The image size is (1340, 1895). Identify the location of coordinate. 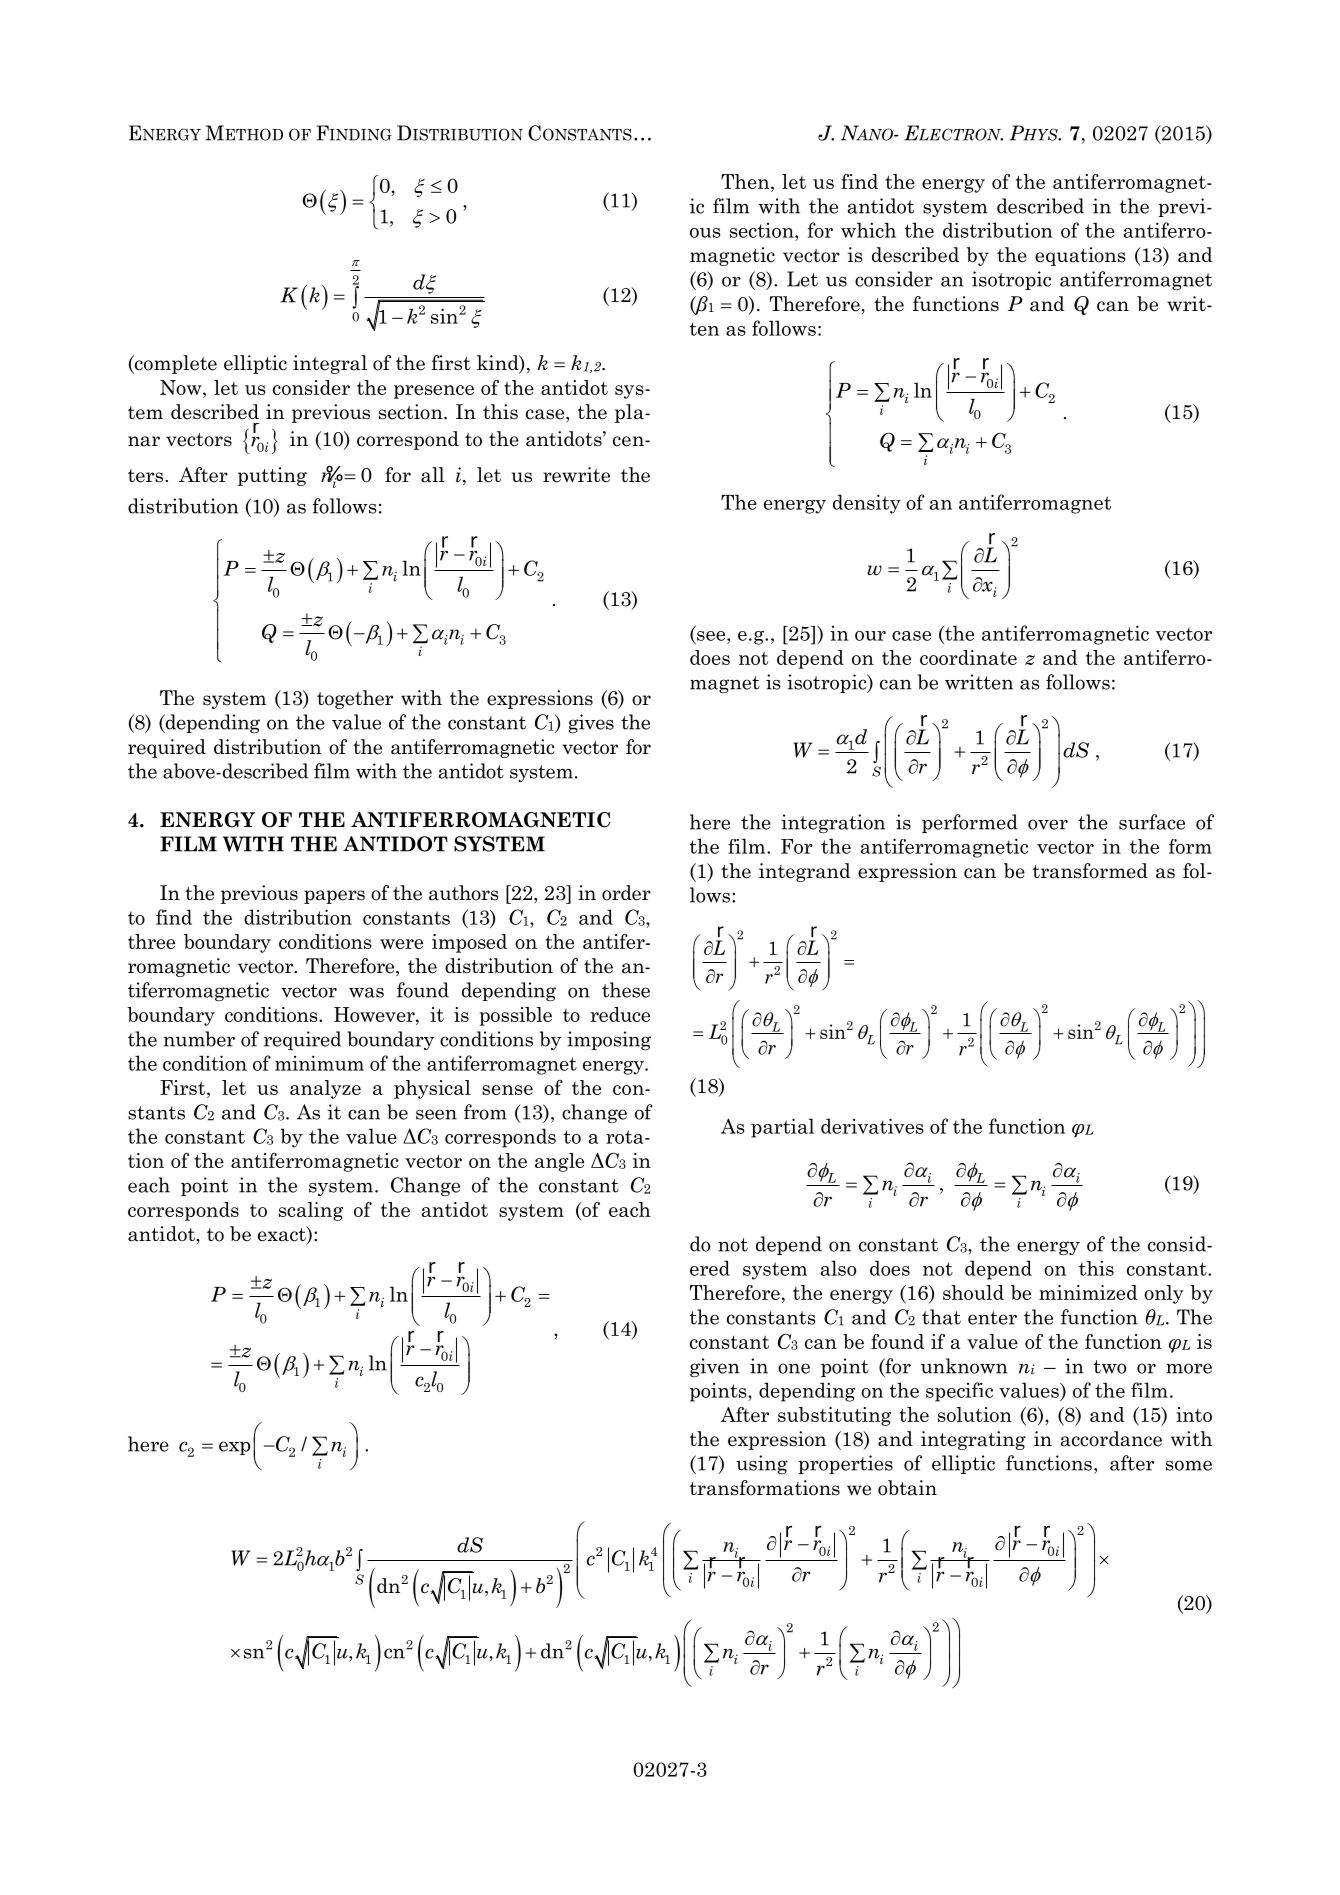
(968, 657).
